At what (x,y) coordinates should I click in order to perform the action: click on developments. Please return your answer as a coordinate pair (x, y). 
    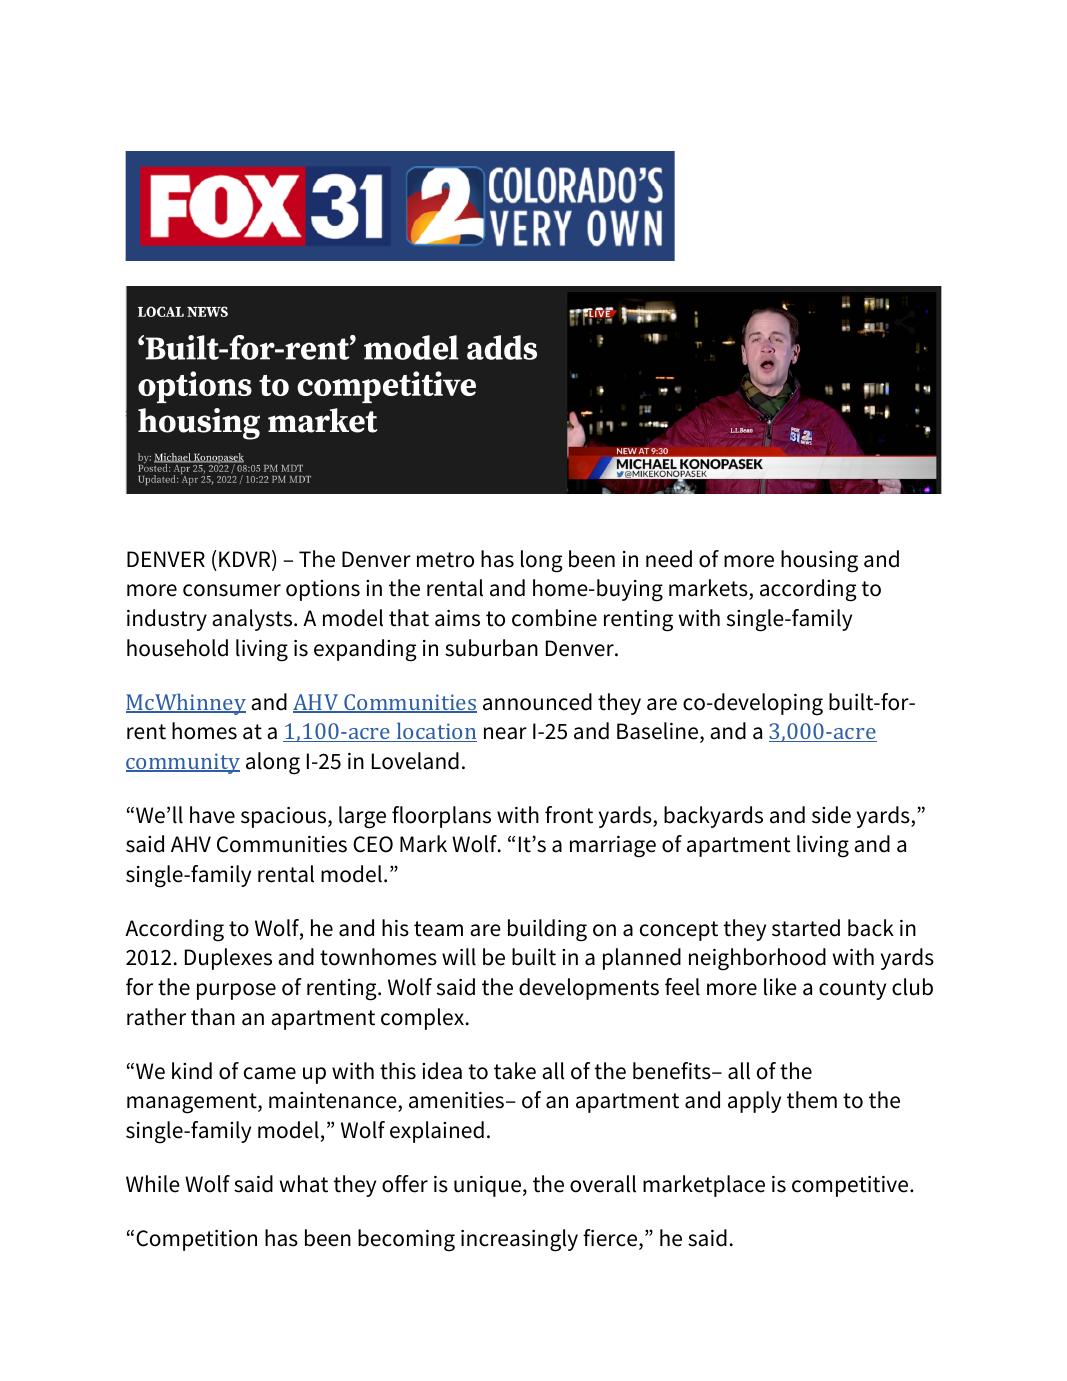
    Looking at the image, I should click on (589, 989).
